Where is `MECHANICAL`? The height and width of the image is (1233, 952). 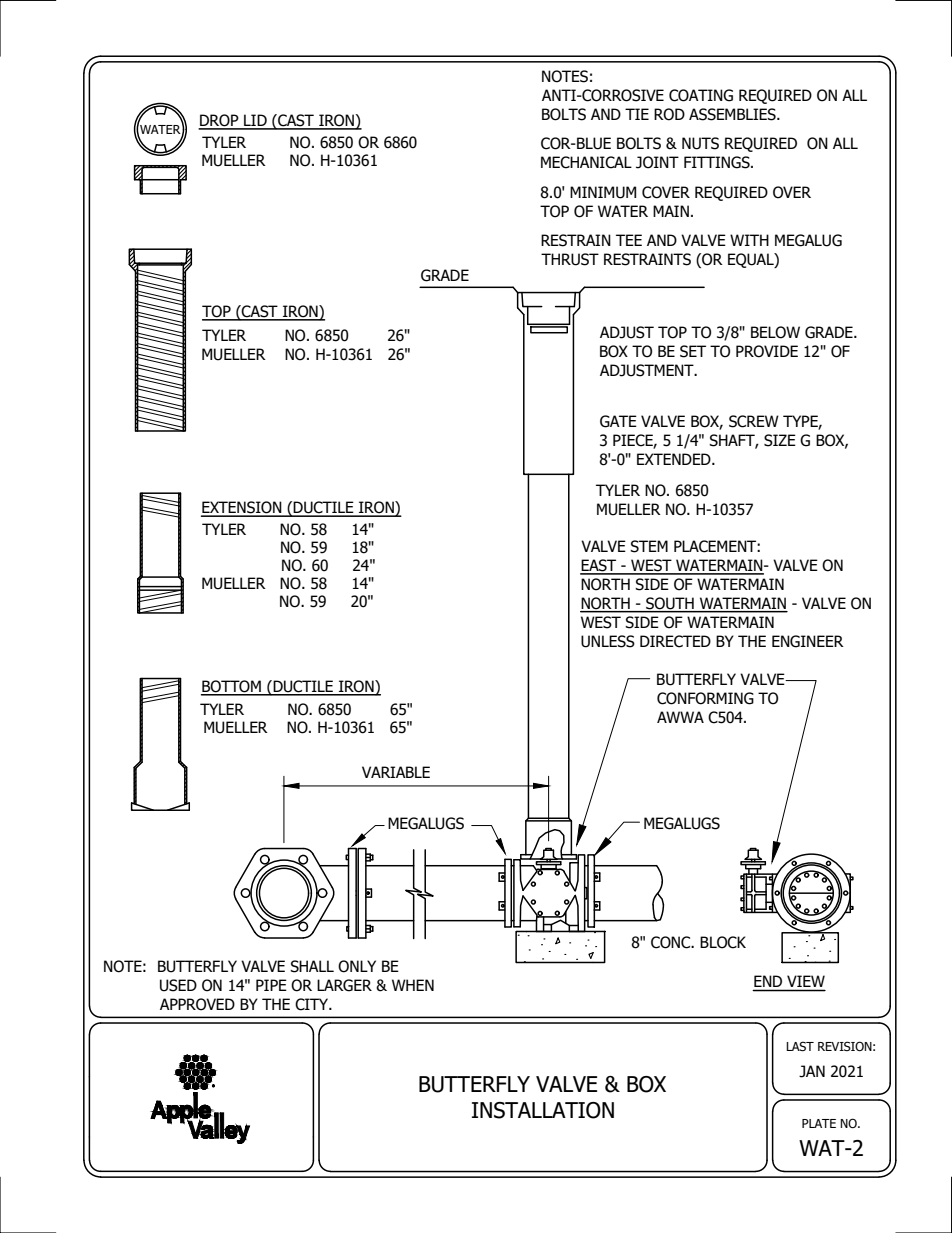 MECHANICAL is located at coordinates (586, 162).
